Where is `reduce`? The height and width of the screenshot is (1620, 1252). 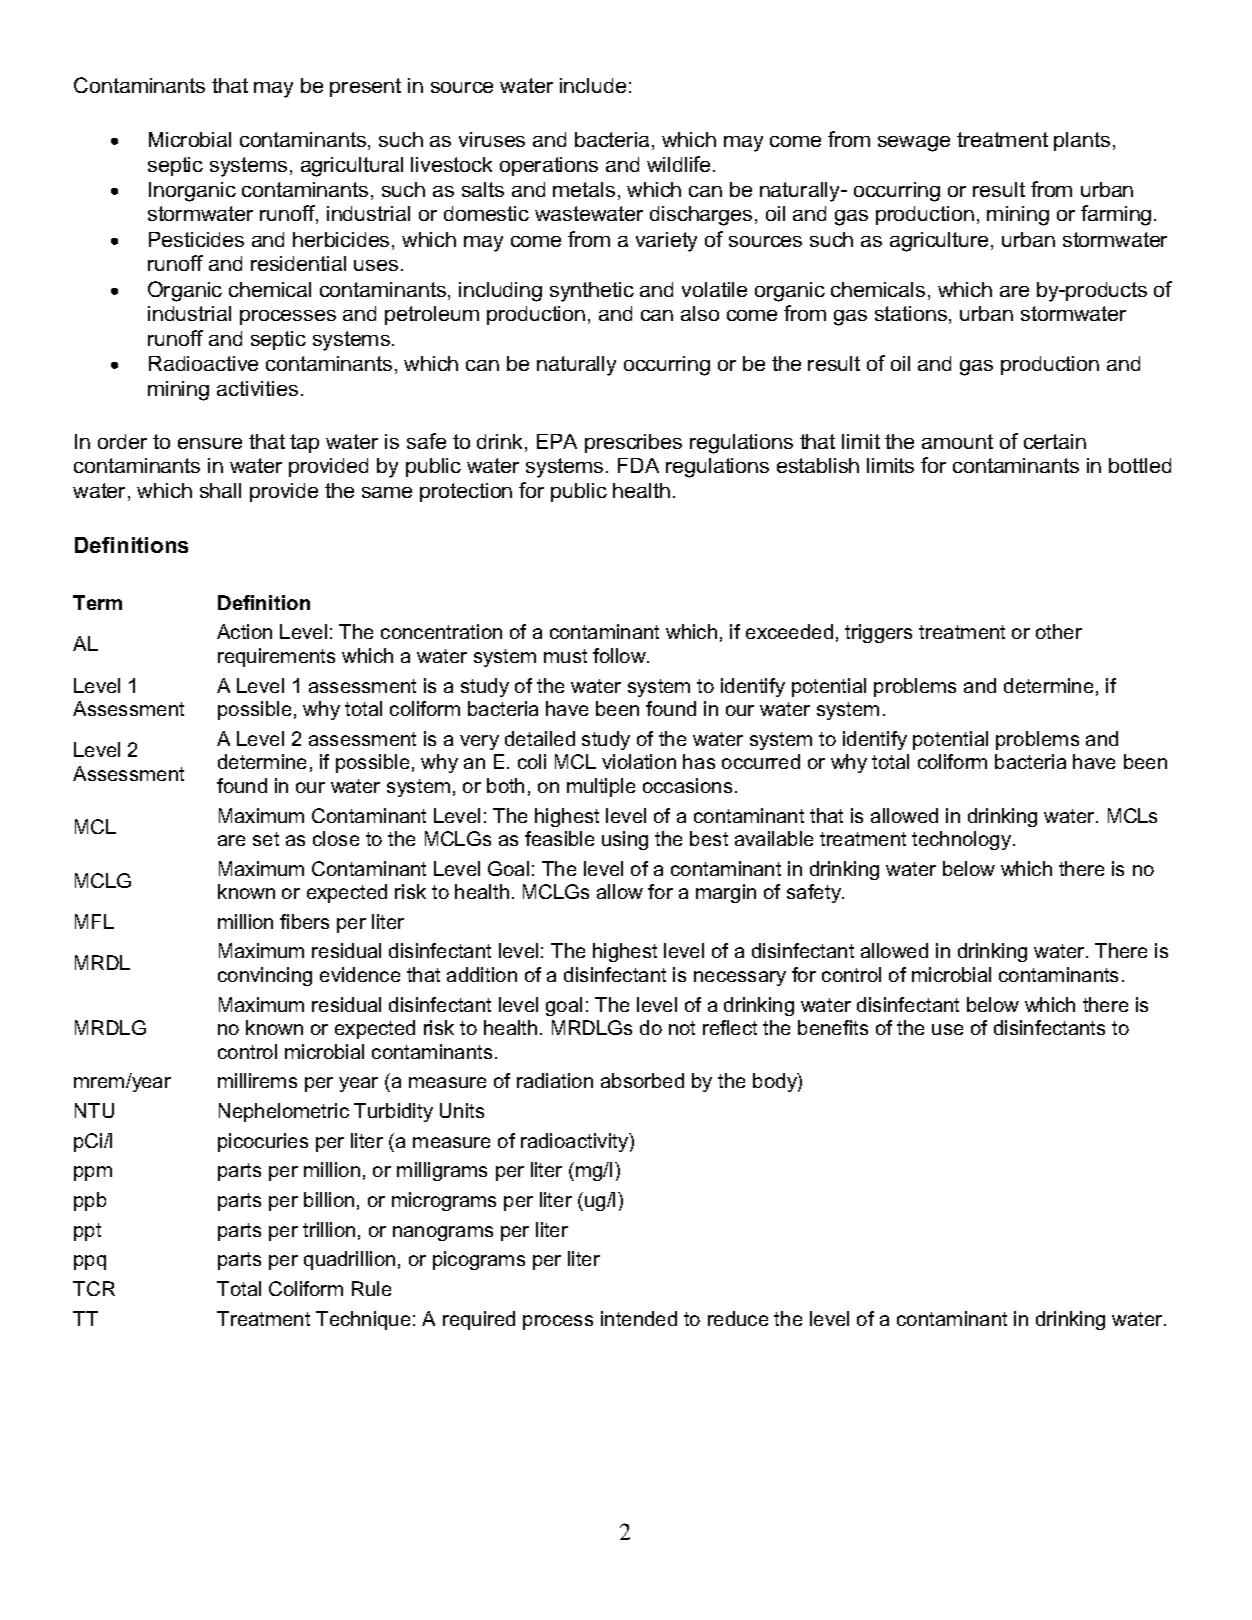
reduce is located at coordinates (738, 1318).
